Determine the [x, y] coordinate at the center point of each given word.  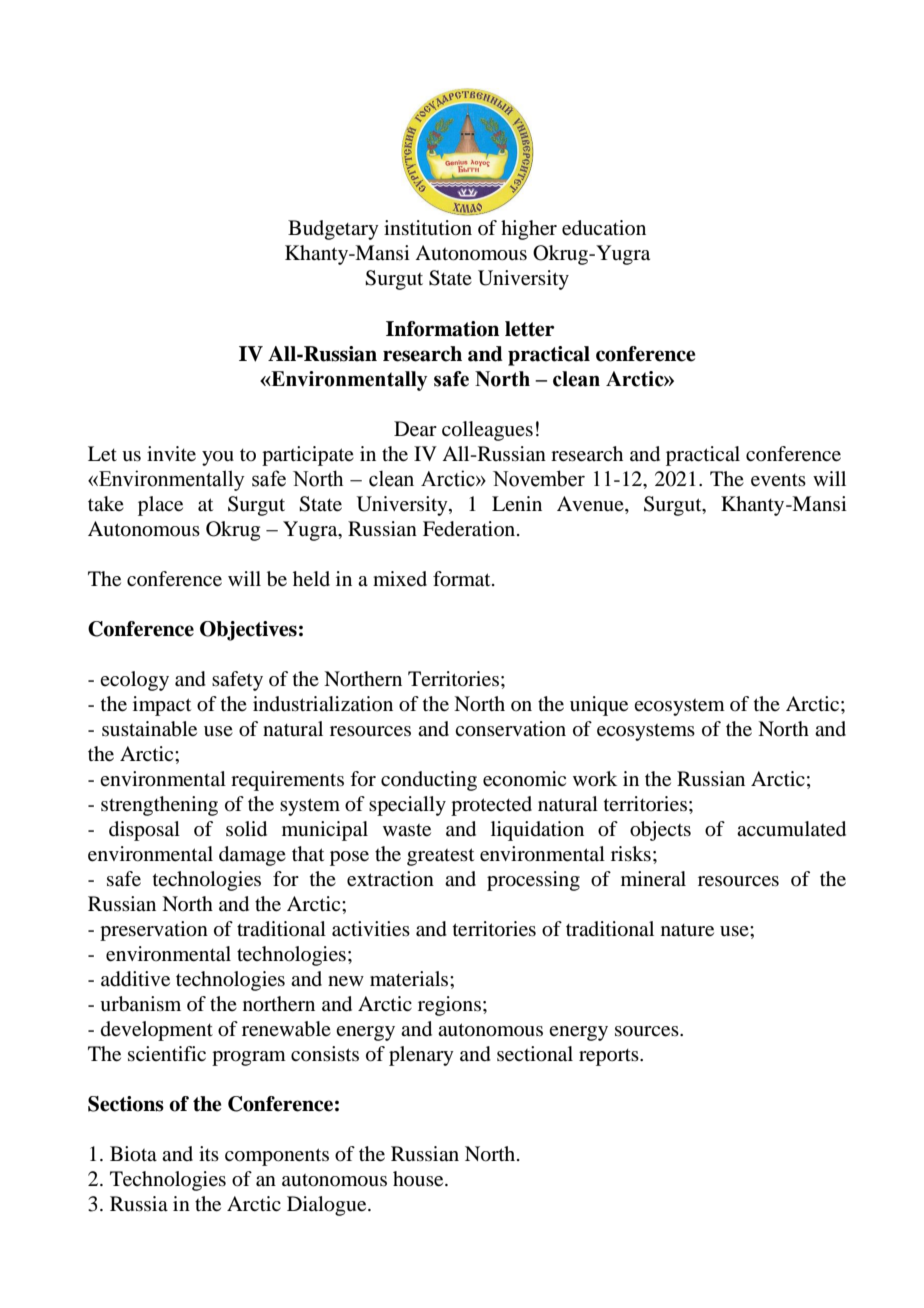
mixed [400, 579]
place [160, 506]
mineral [653, 879]
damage [252, 856]
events [778, 480]
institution [428, 228]
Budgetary [333, 230]
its [209, 1153]
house [419, 1179]
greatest [440, 857]
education [604, 228]
